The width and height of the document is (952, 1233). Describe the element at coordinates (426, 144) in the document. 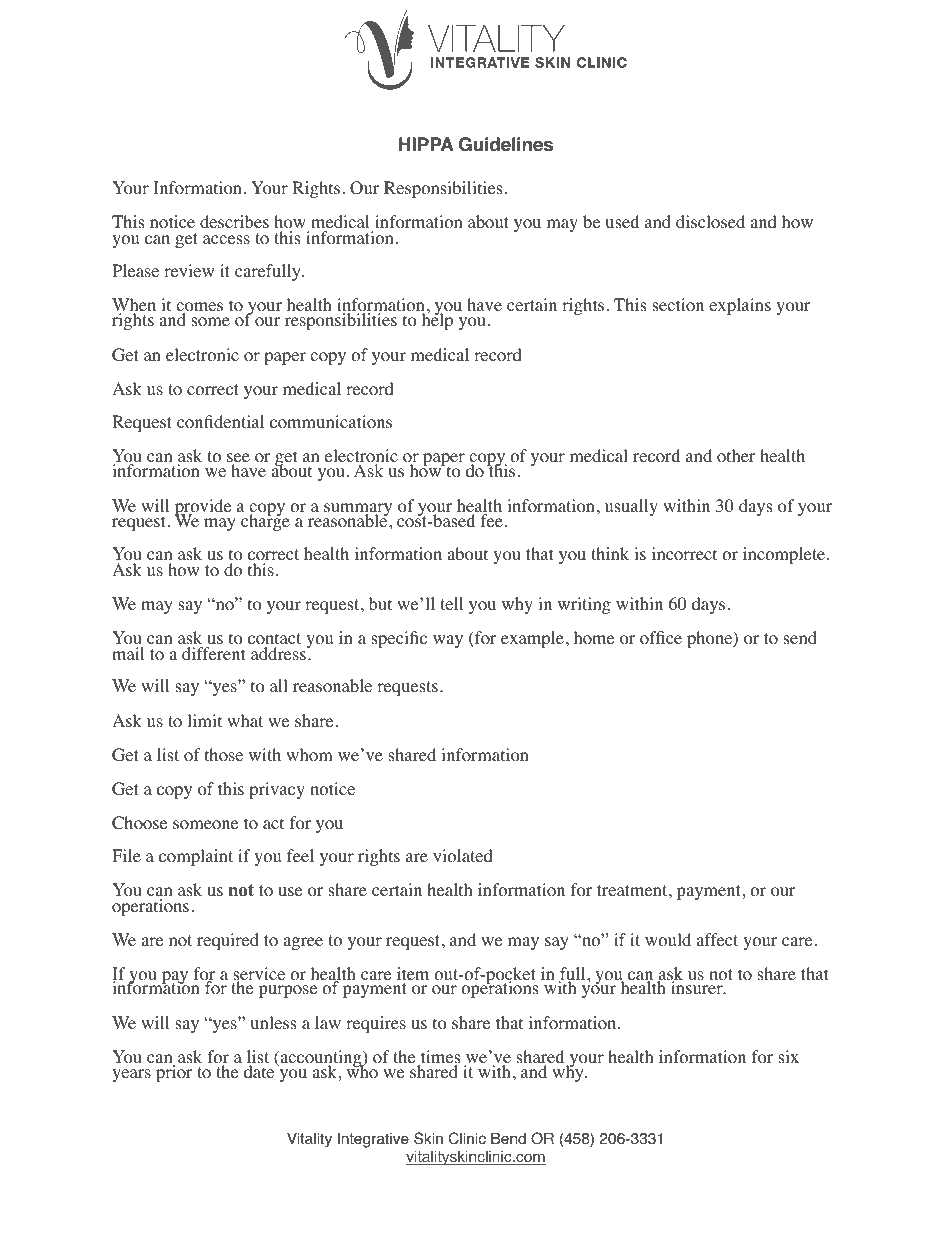

I see `HIPPA` at that location.
